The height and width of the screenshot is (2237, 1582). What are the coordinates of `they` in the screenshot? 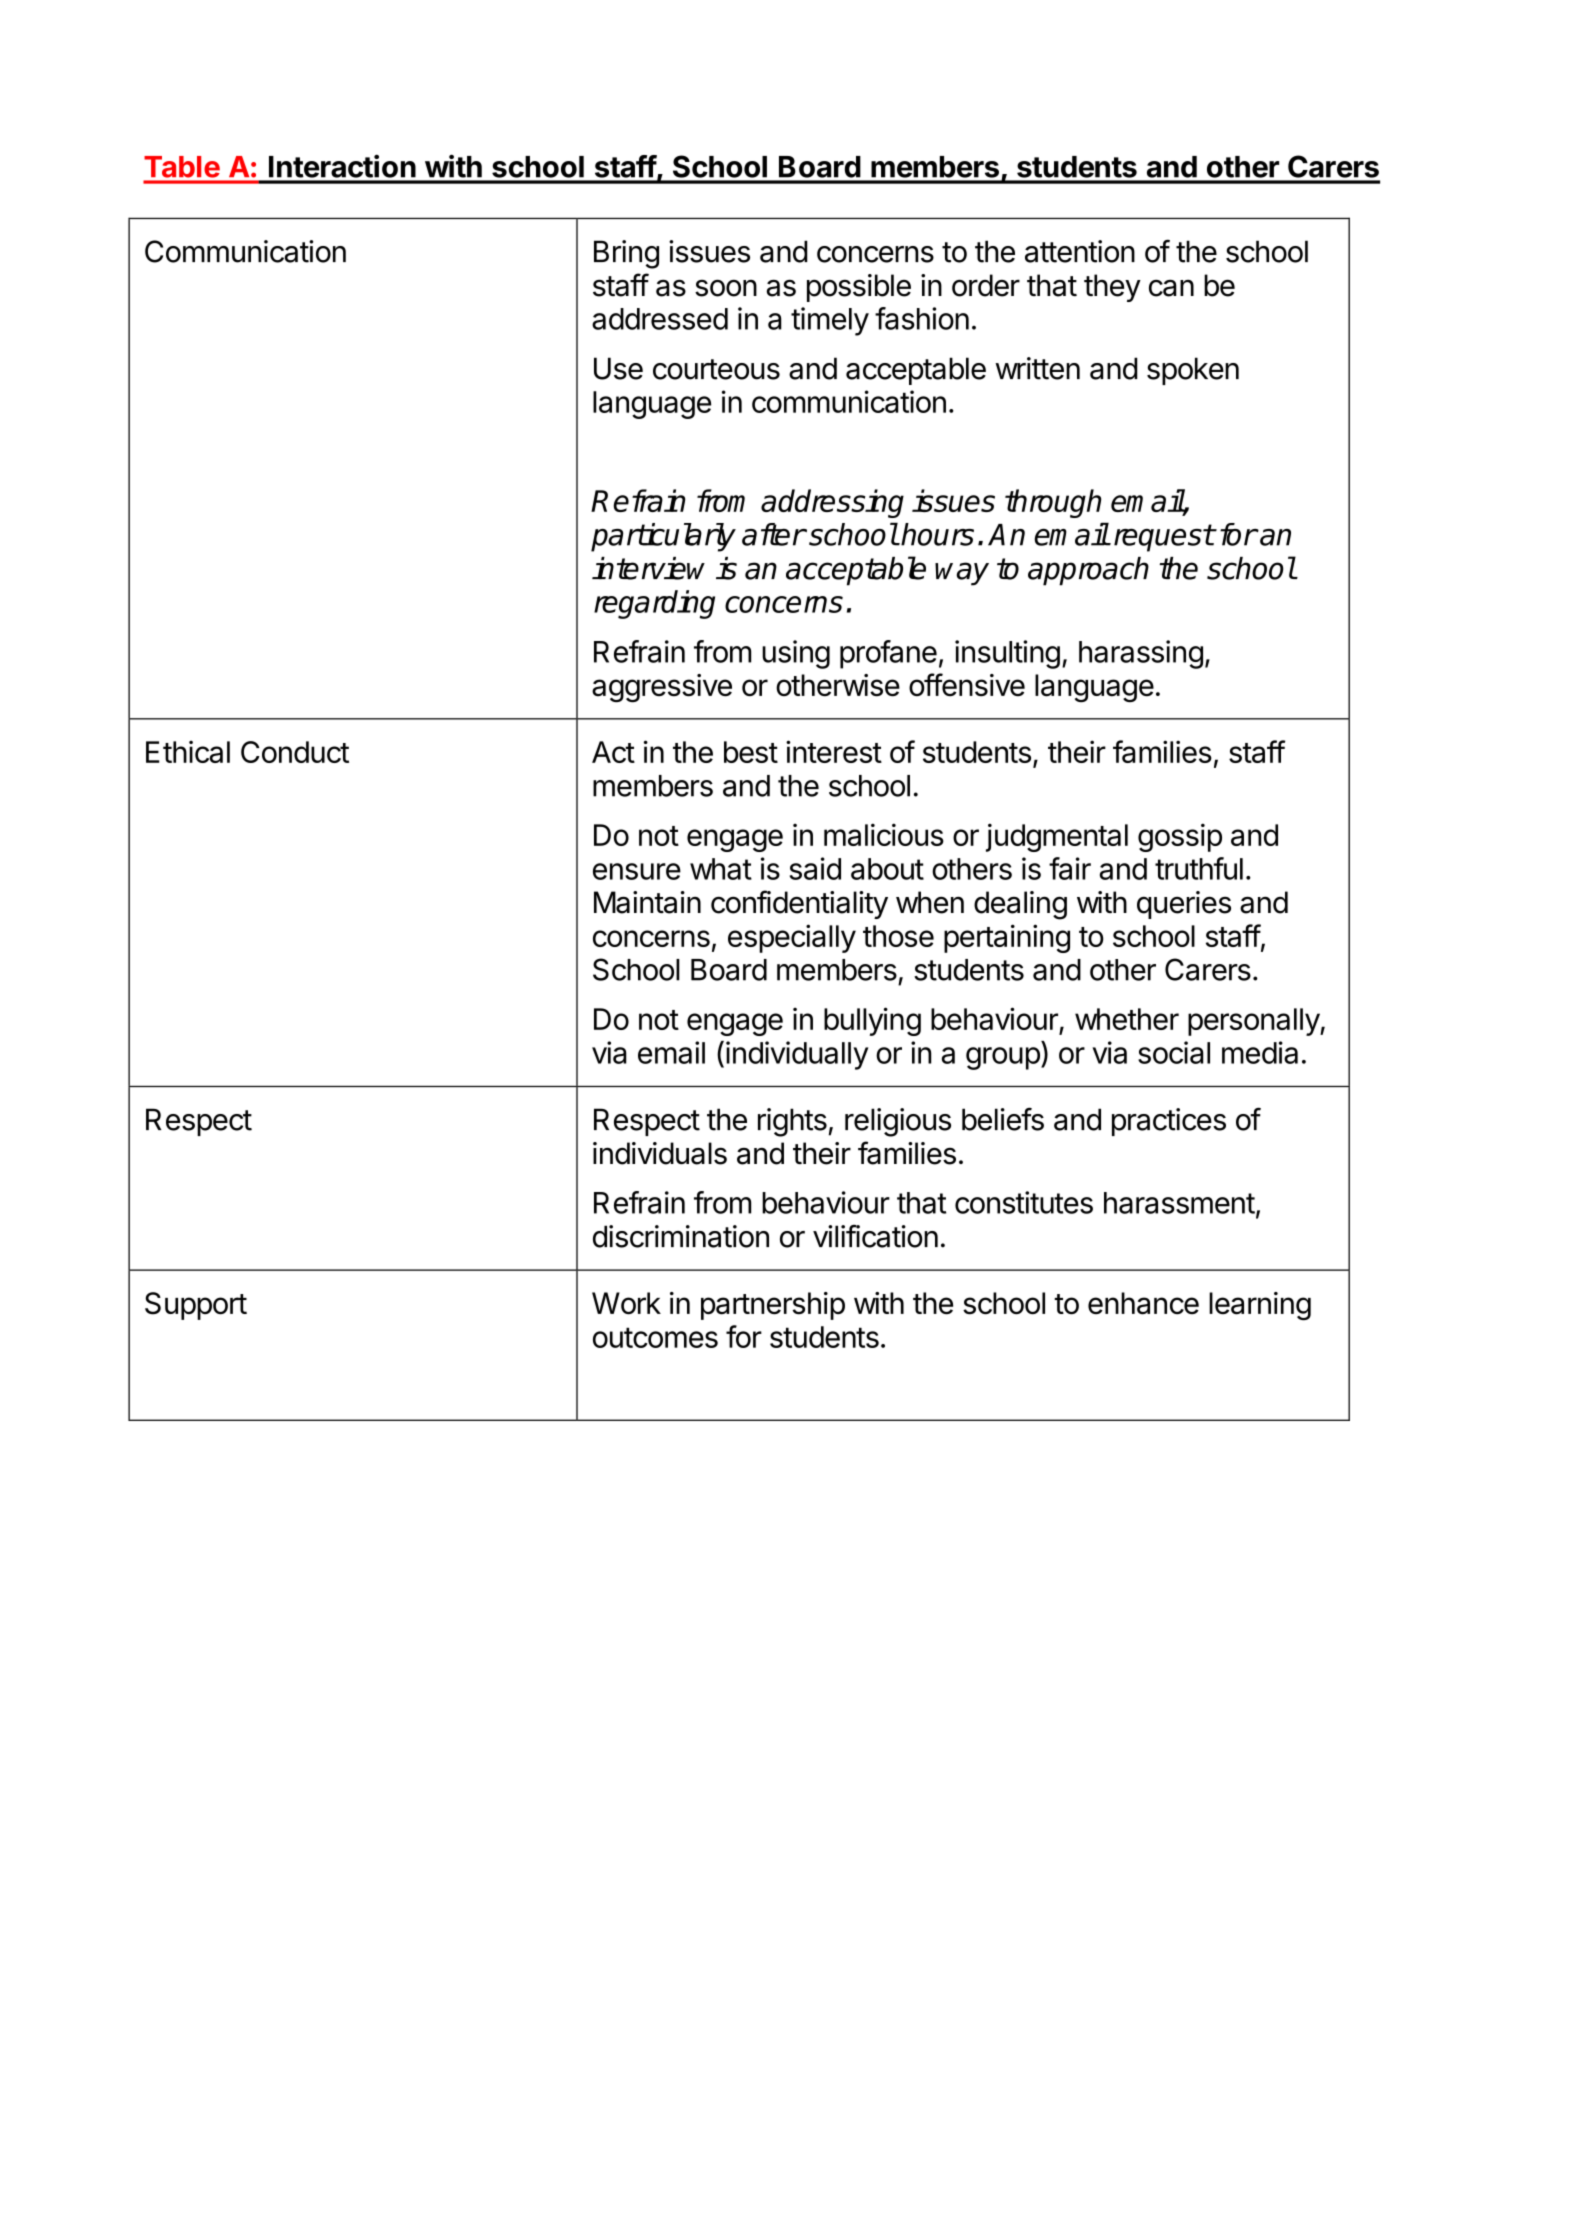 It's located at (1112, 288).
